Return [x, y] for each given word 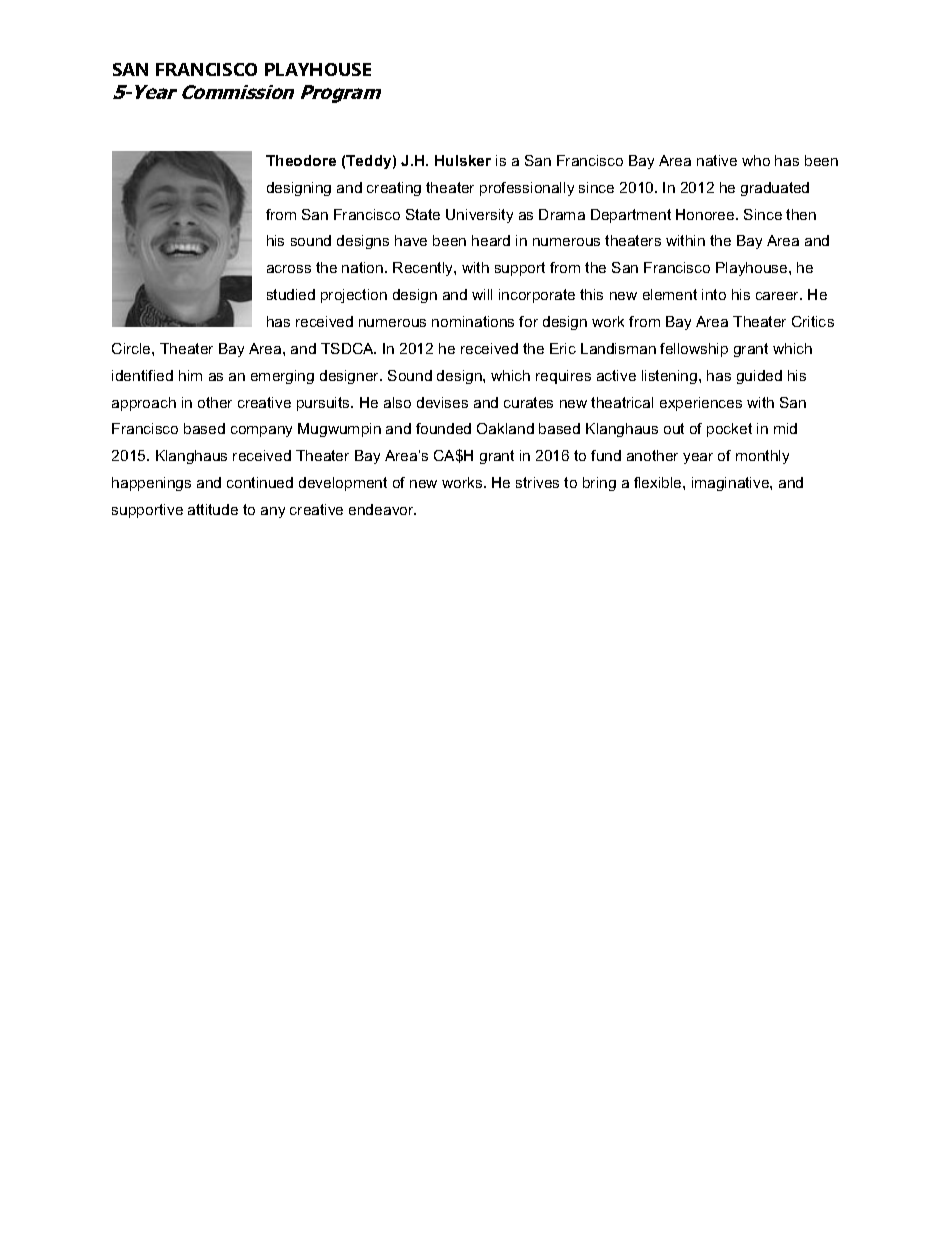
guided [759, 377]
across [289, 269]
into [714, 294]
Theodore [301, 160]
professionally [527, 189]
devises [442, 402]
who [756, 160]
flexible [659, 482]
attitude [213, 509]
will [482, 294]
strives [537, 482]
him [190, 375]
